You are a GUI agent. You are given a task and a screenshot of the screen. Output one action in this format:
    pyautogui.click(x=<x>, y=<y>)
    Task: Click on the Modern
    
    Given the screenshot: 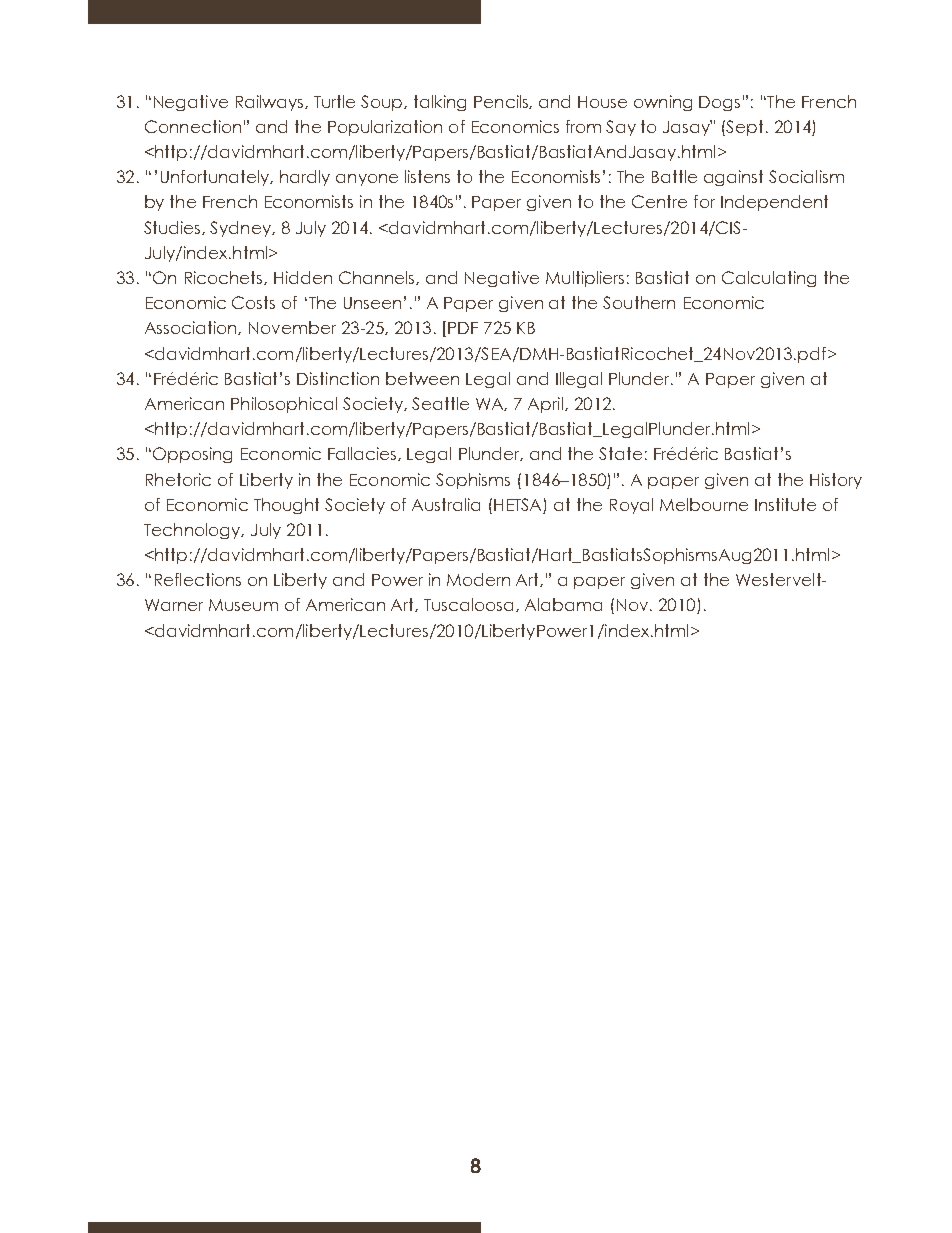 What is the action you would take?
    pyautogui.click(x=478, y=579)
